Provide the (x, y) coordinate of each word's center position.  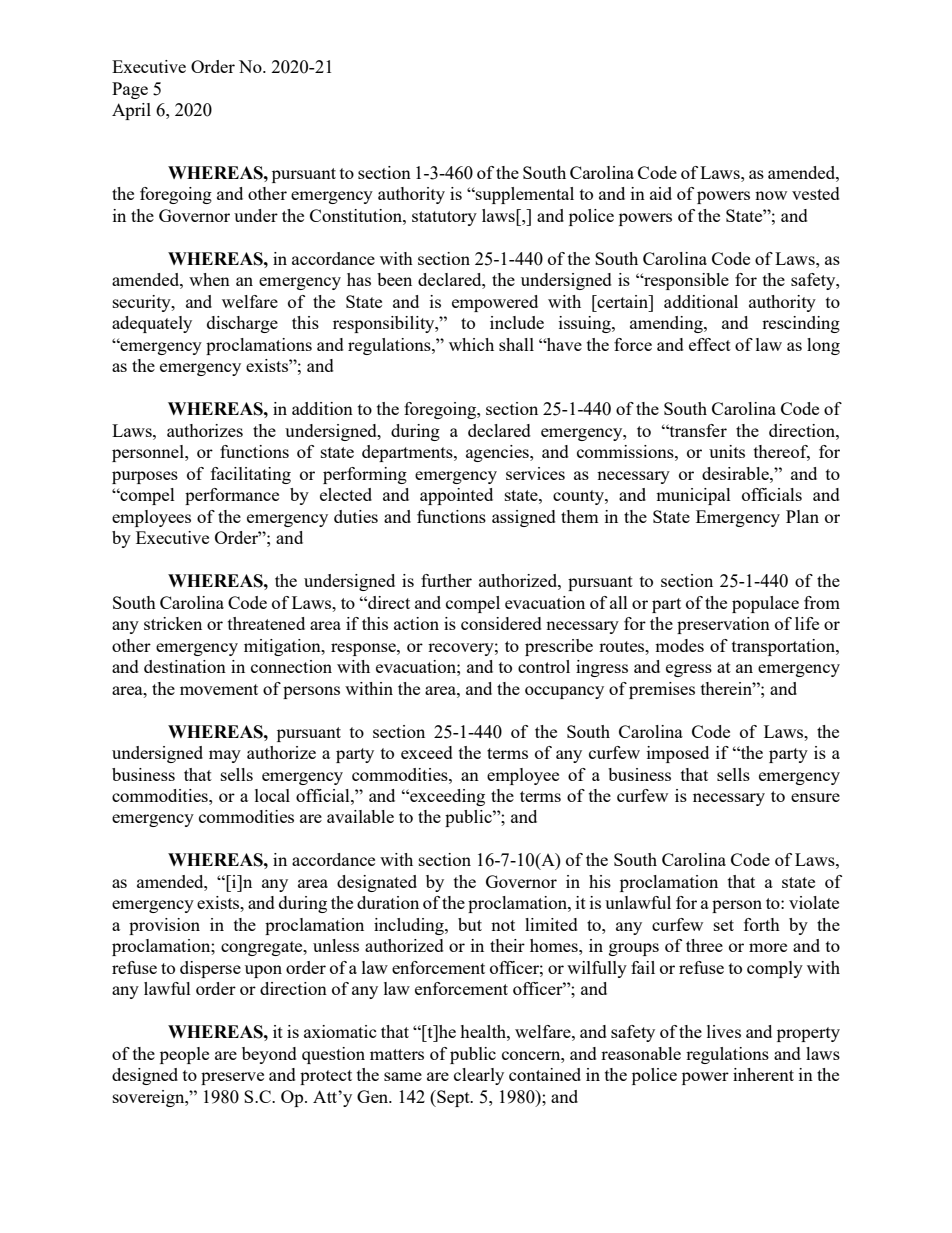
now (771, 195)
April (131, 111)
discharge (242, 324)
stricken (173, 623)
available (360, 816)
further (446, 580)
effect (710, 344)
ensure (815, 797)
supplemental (524, 195)
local (272, 795)
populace (765, 604)
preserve (232, 1078)
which (471, 344)
